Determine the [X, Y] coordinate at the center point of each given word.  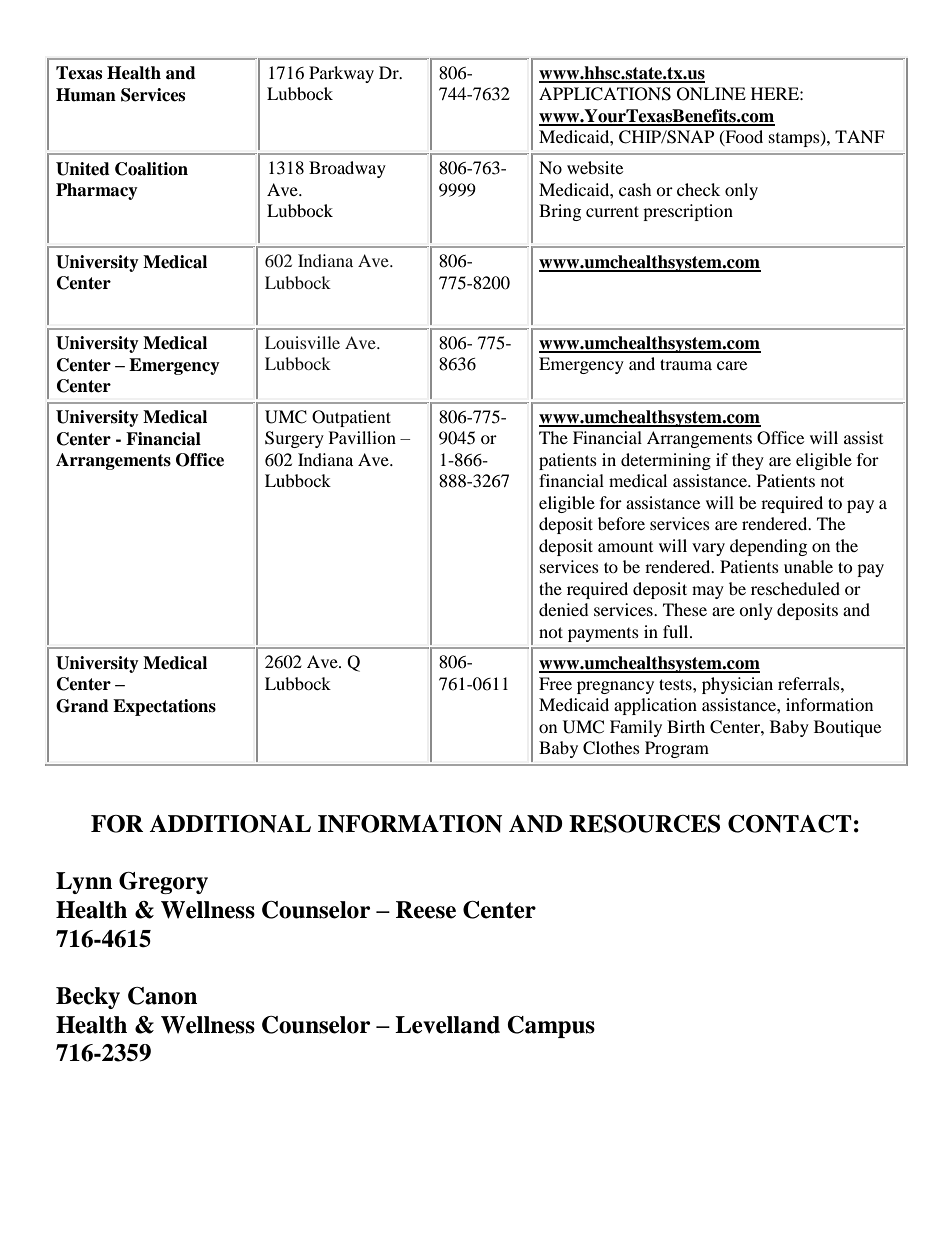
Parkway [341, 74]
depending [768, 547]
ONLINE [711, 94]
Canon [162, 996]
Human [86, 95]
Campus [551, 1027]
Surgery [294, 439]
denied [564, 609]
